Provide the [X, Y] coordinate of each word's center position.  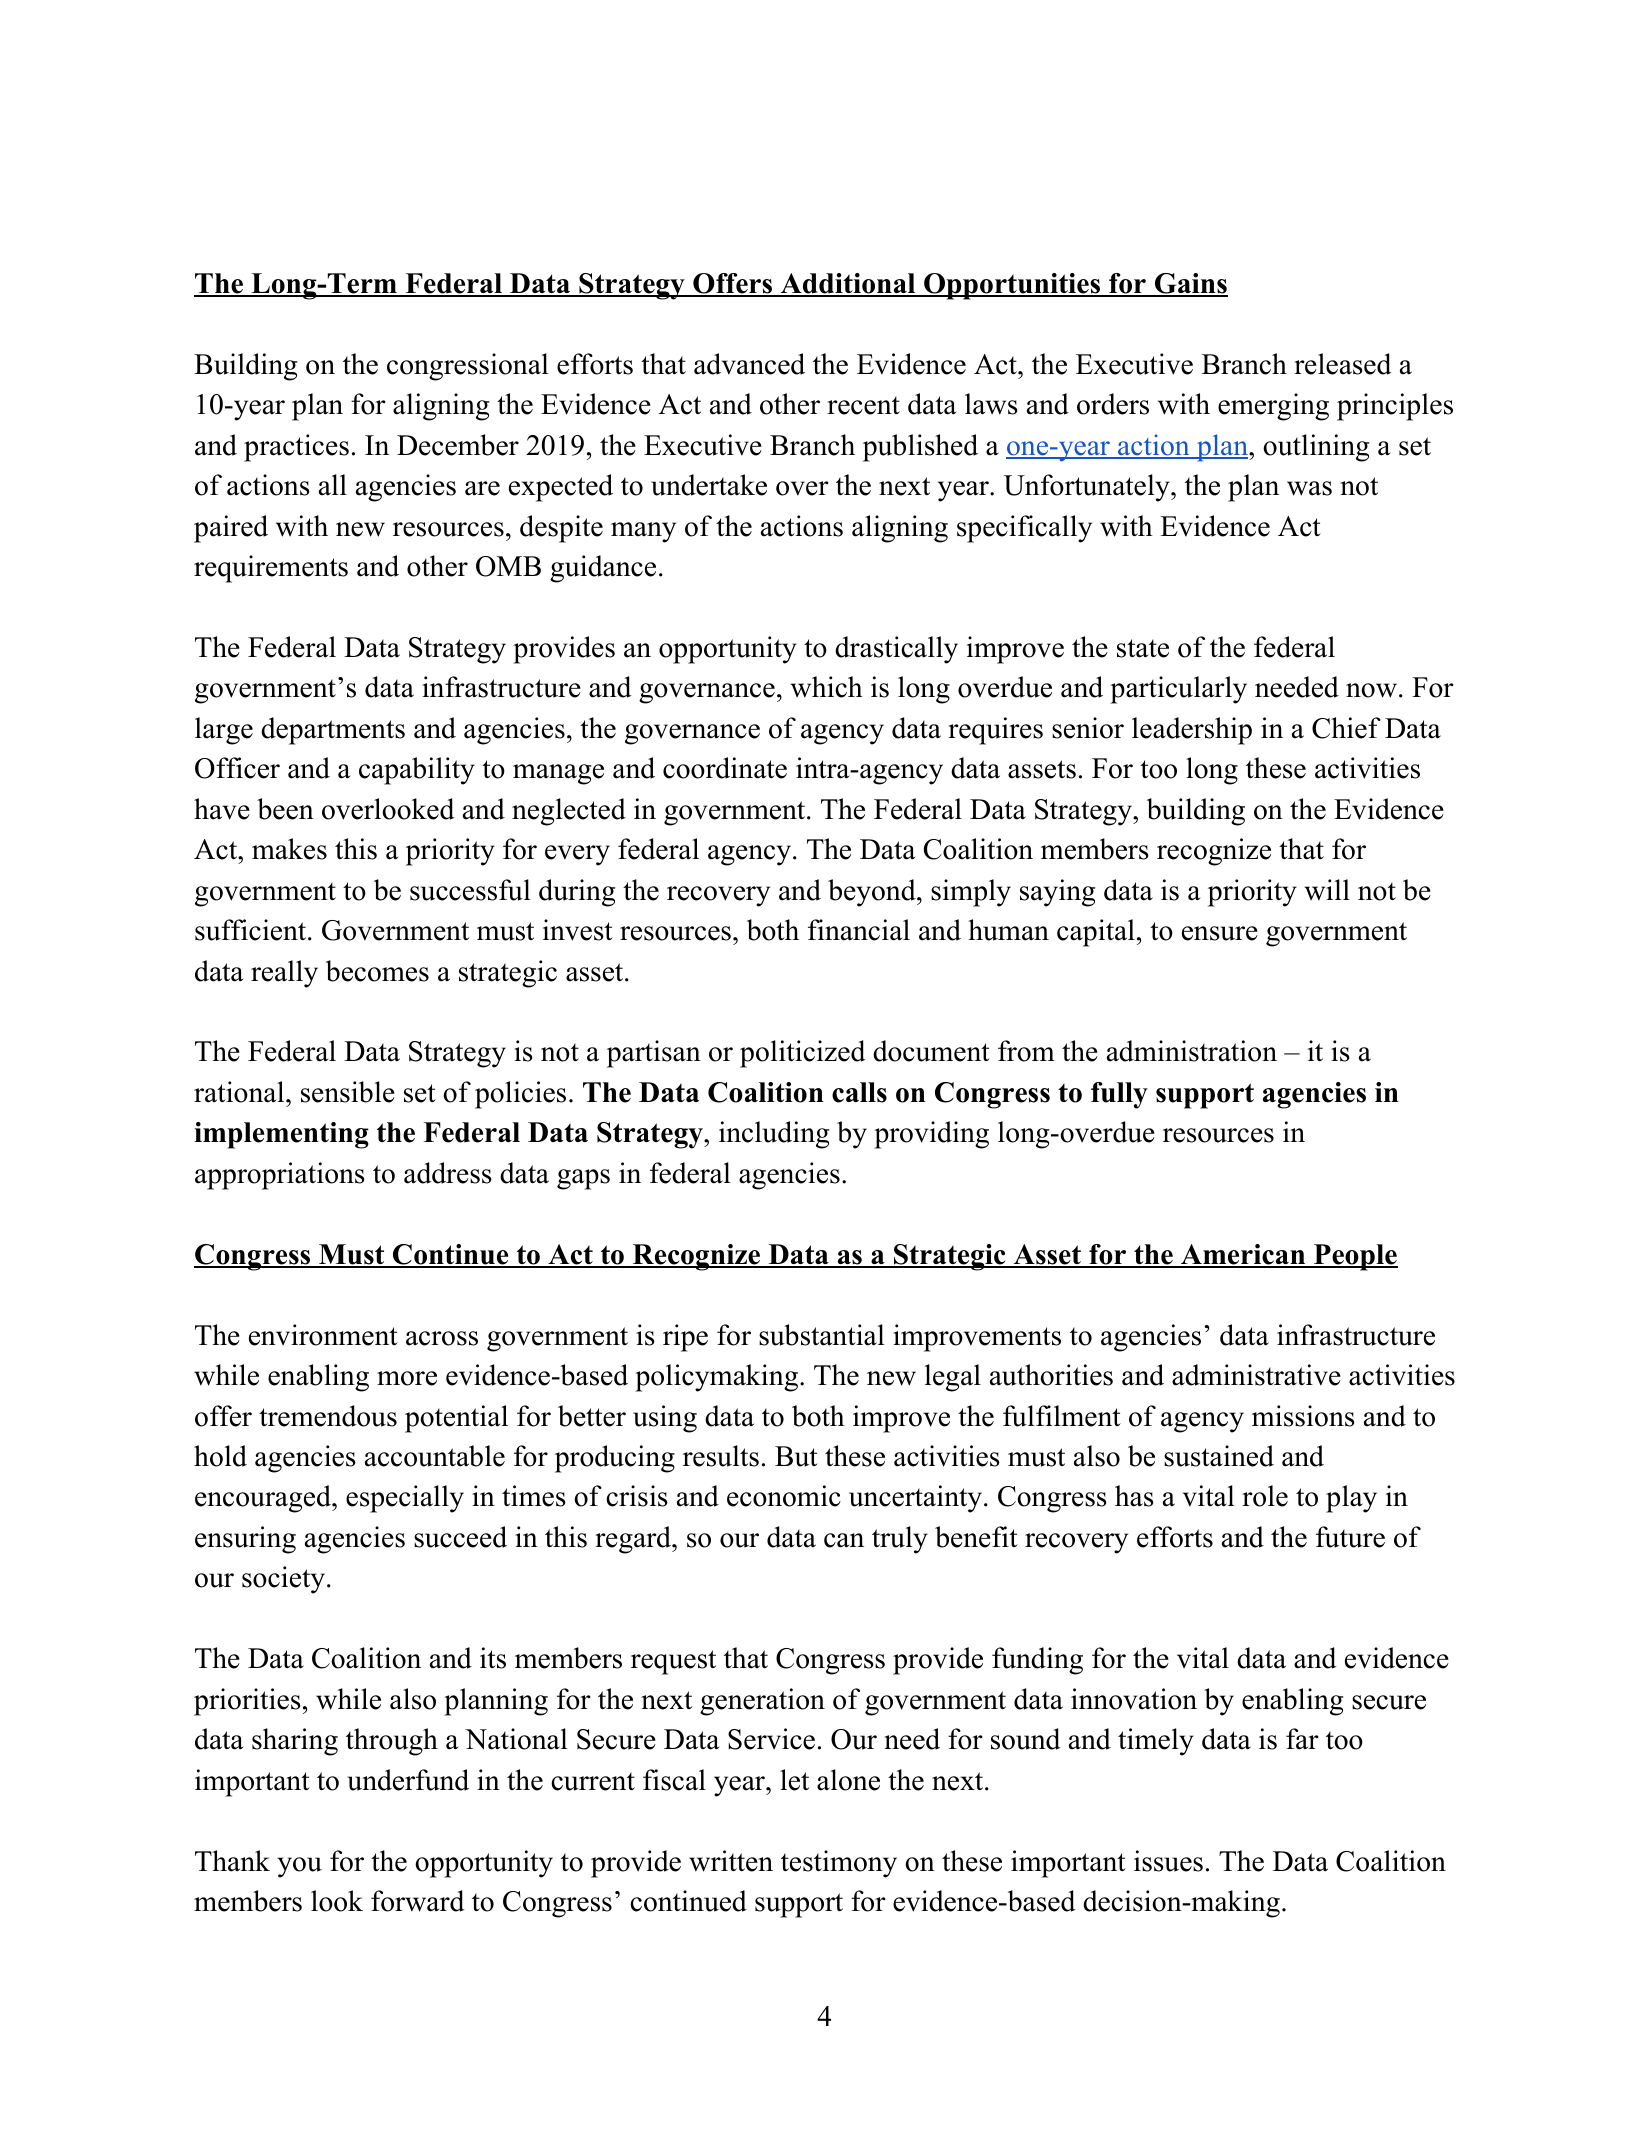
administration [1192, 1051]
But [796, 1456]
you [299, 1867]
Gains [1190, 284]
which [826, 687]
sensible [348, 1092]
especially [405, 1499]
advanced [749, 364]
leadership [1192, 731]
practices [296, 448]
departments [333, 731]
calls [859, 1092]
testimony [839, 1864]
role [1265, 1496]
